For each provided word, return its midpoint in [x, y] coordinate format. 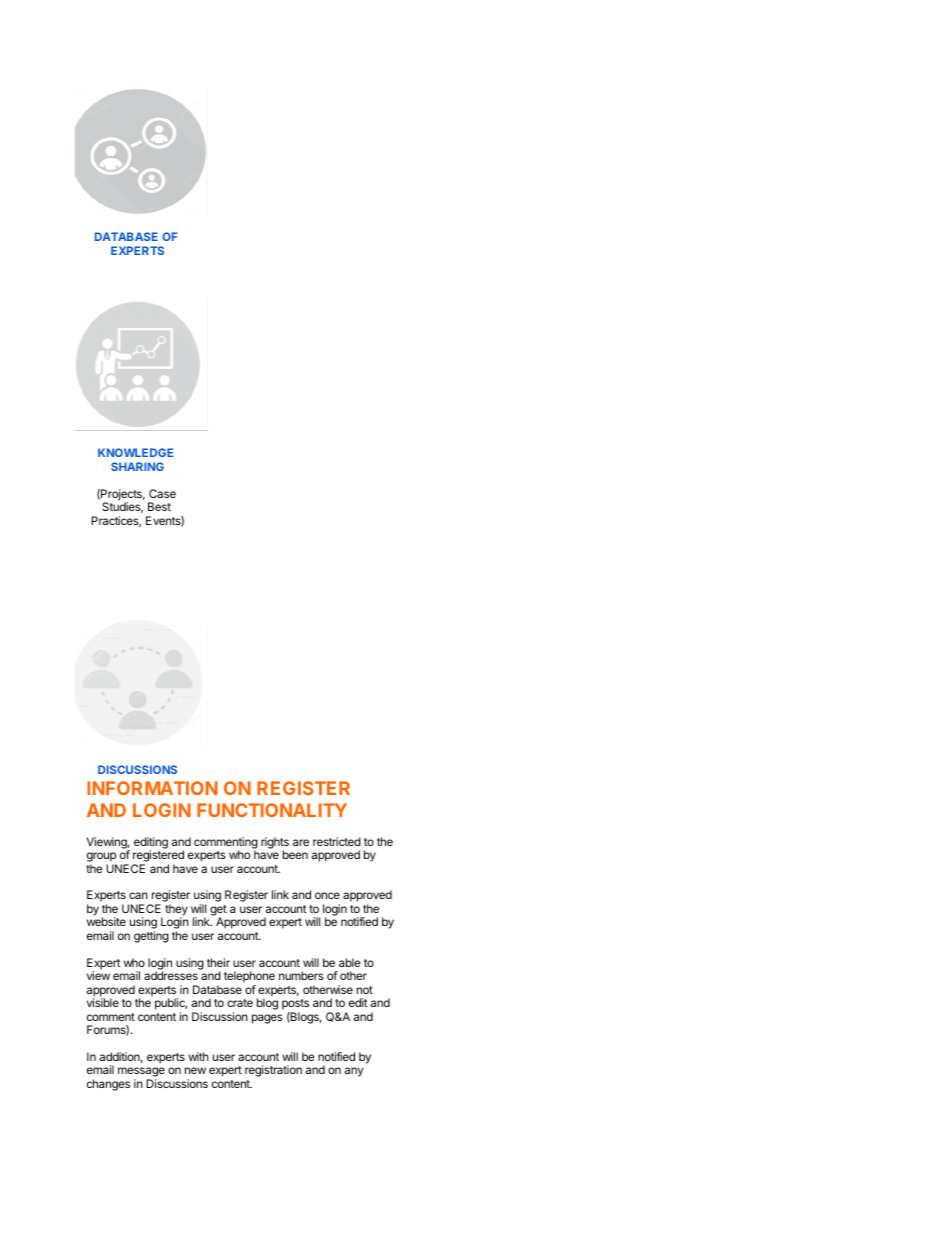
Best [159, 506]
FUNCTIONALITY [272, 810]
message [141, 1073]
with [198, 1056]
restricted [337, 841]
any [354, 1072]
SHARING [137, 466]
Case [162, 493]
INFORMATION [152, 788]
